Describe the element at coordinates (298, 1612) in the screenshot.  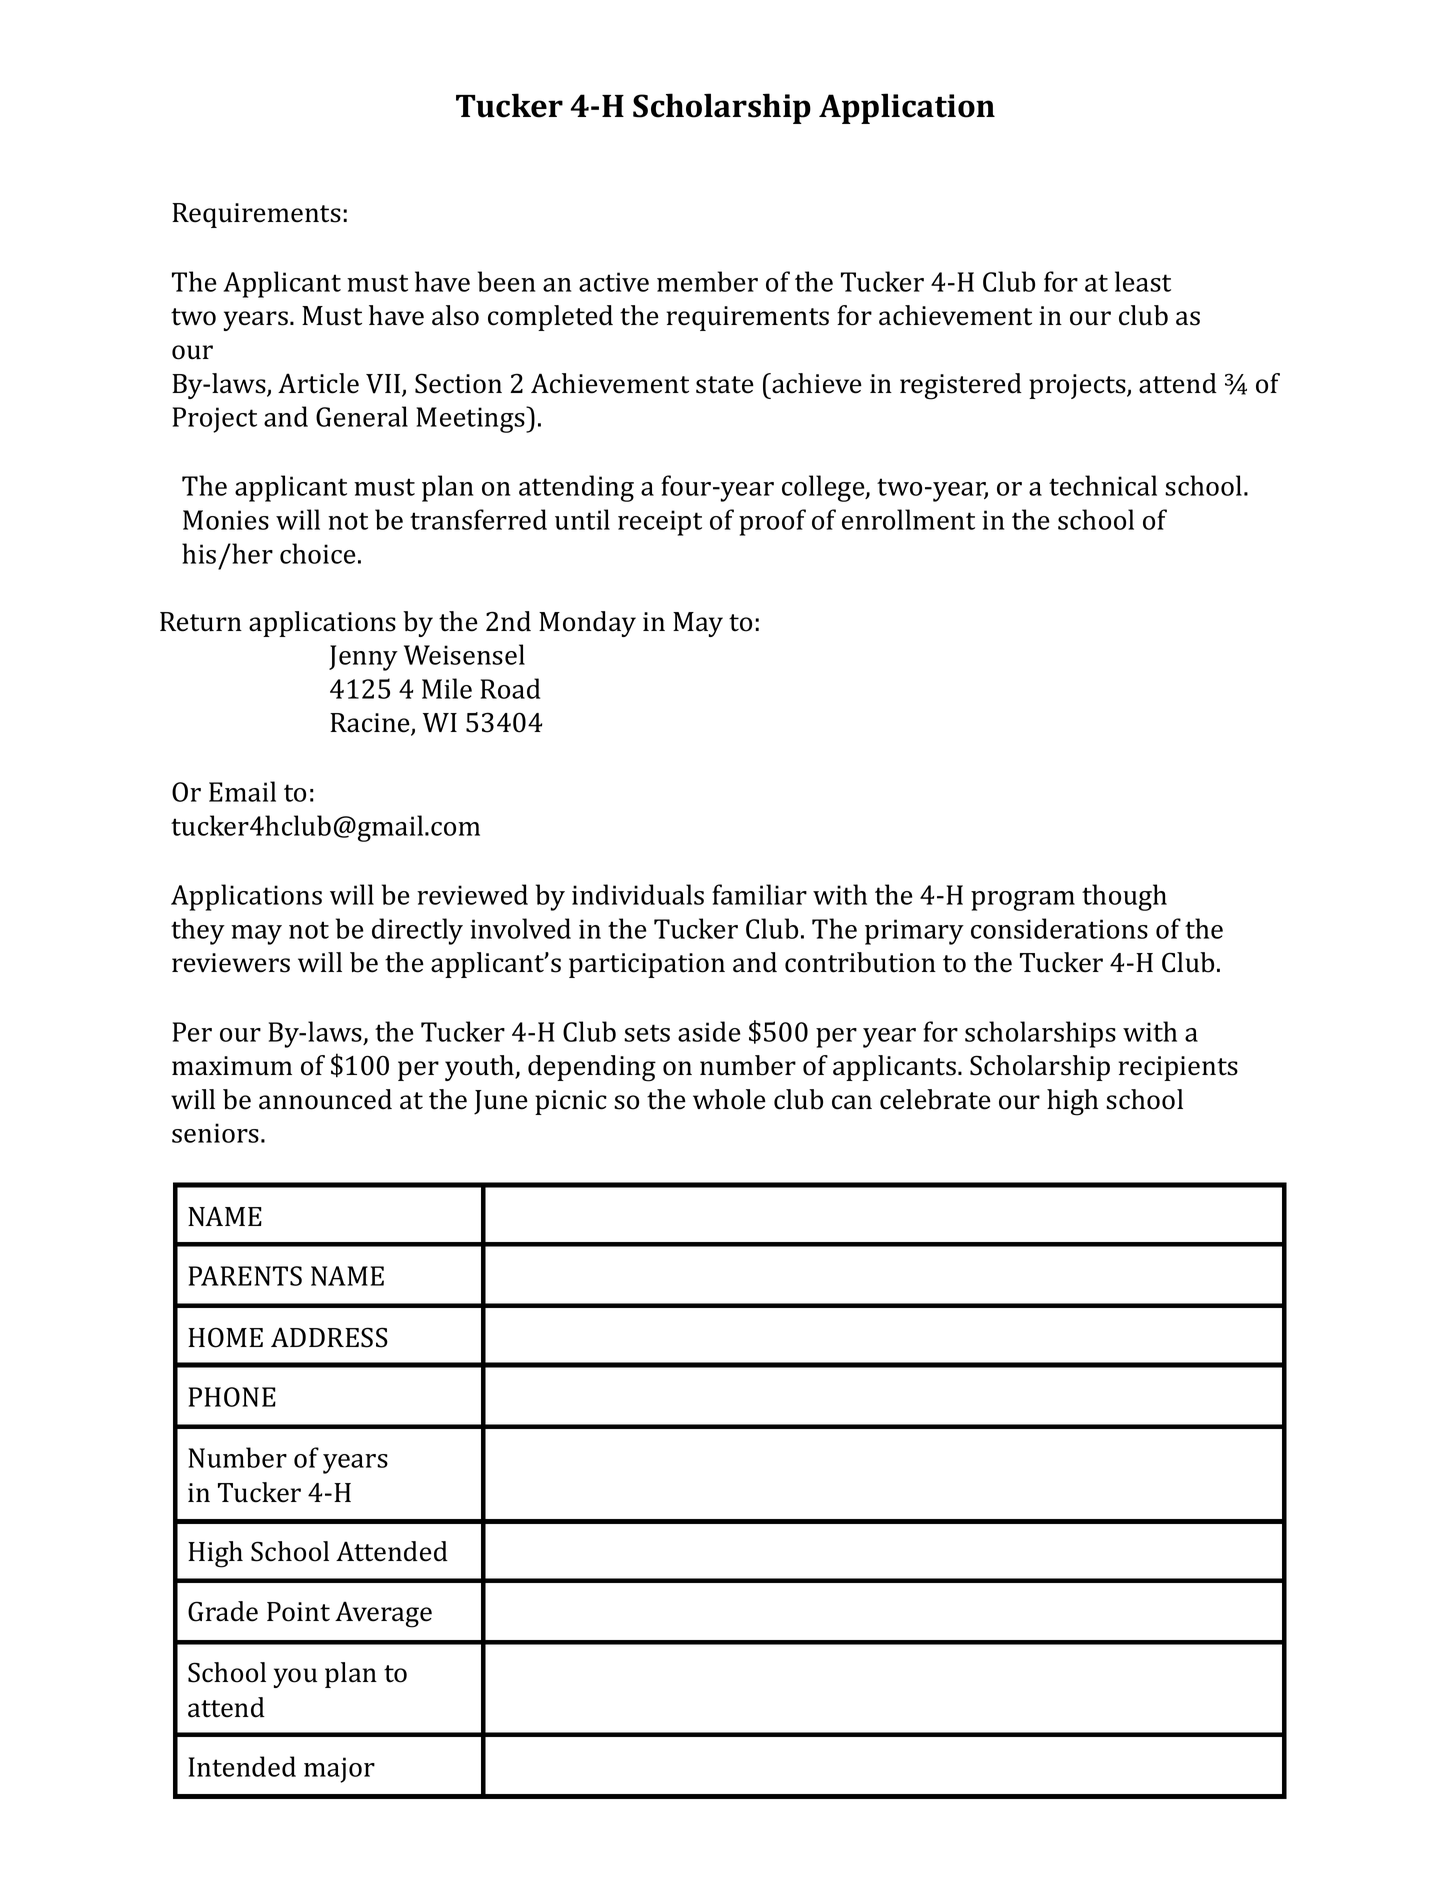
I see `Point` at that location.
